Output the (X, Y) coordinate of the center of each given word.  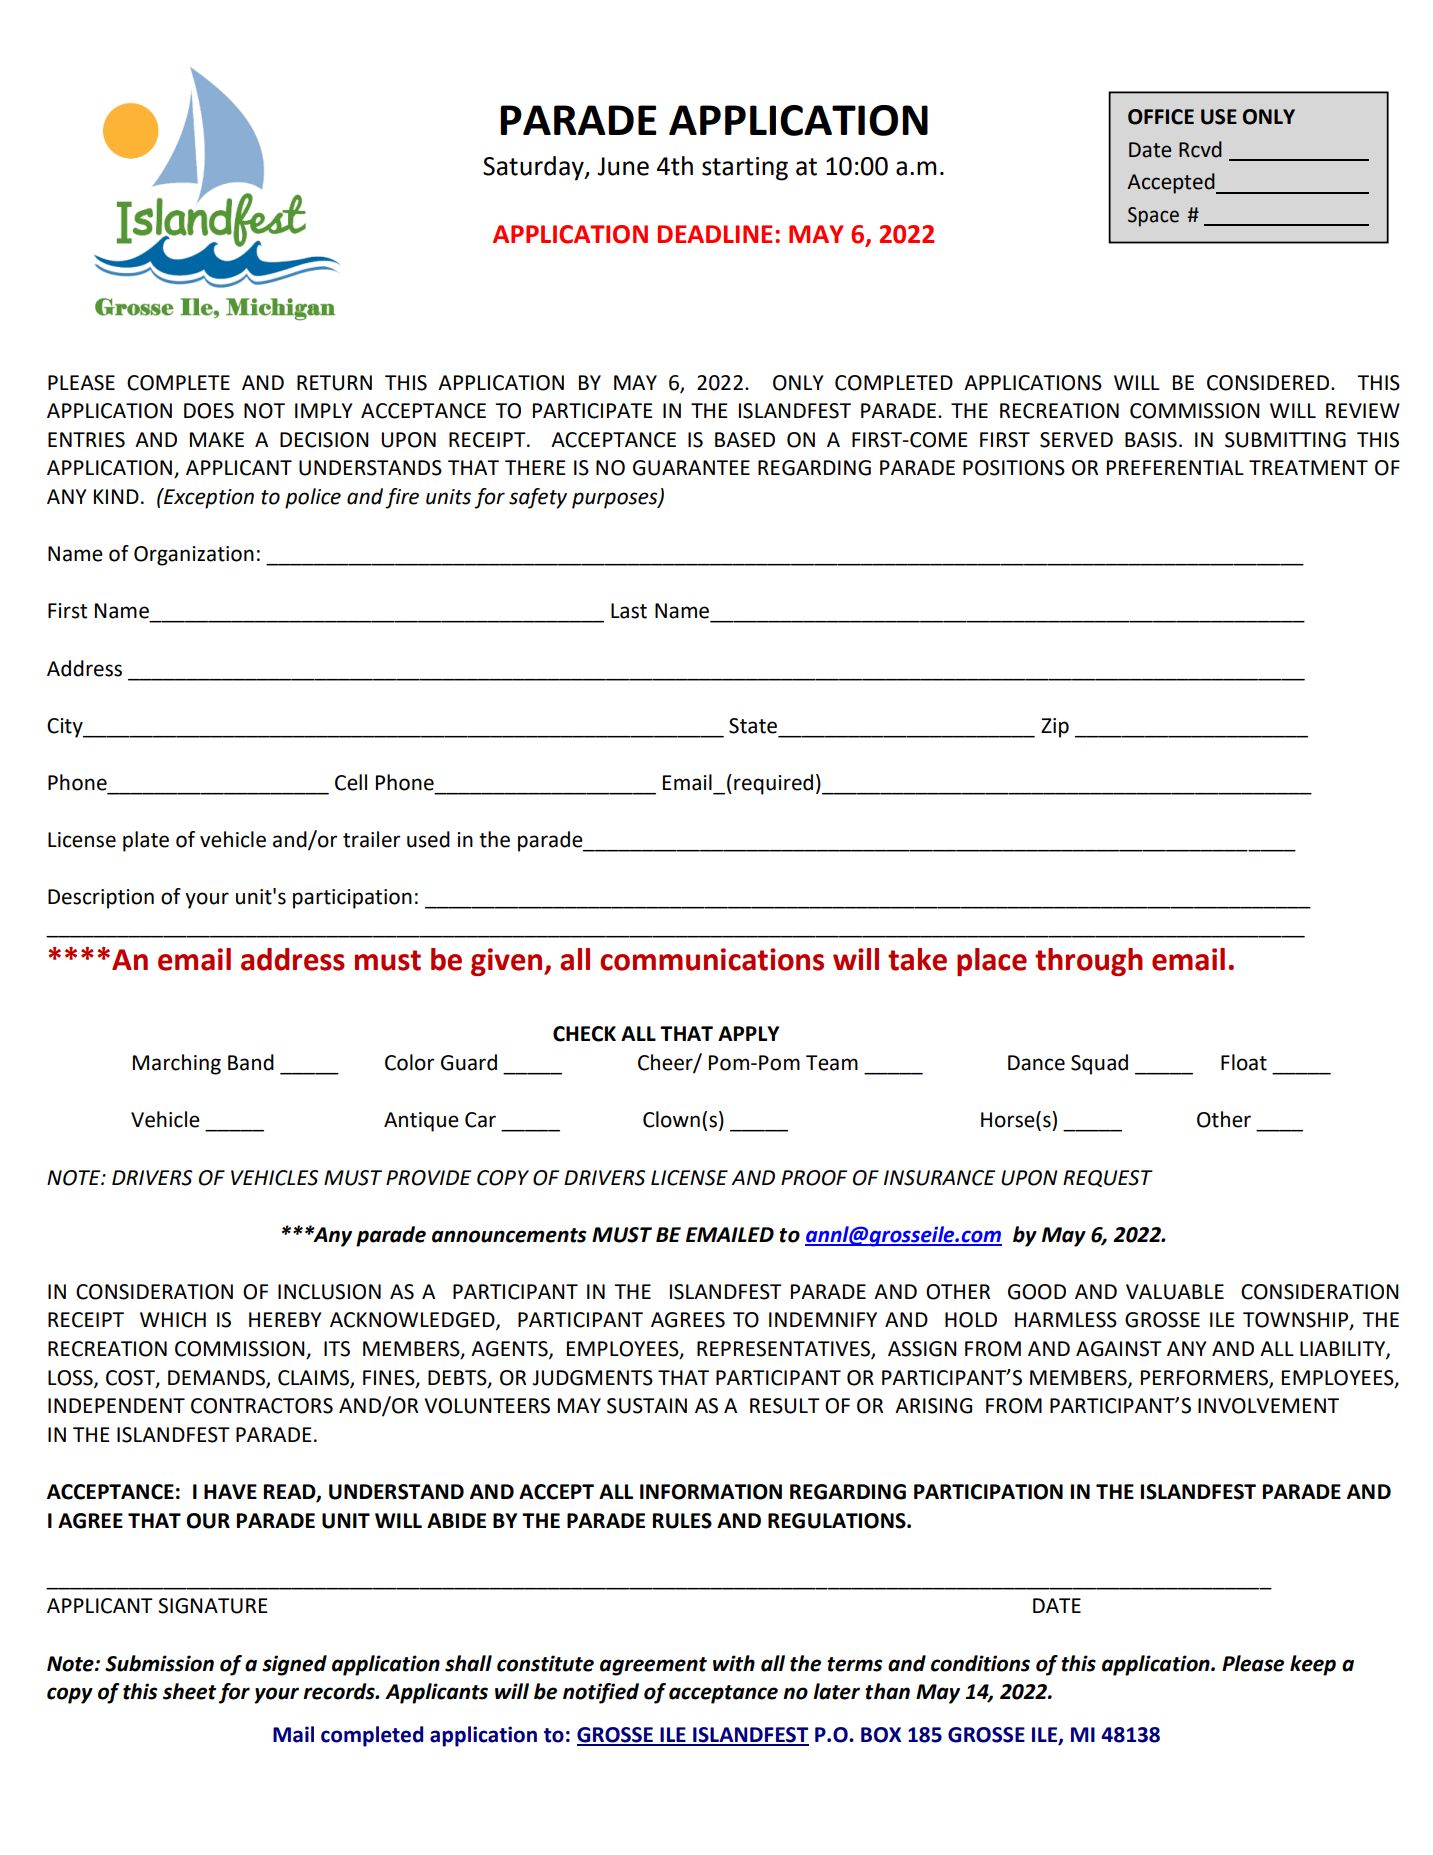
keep (1313, 1665)
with (734, 1663)
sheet (189, 1691)
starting (745, 169)
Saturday (534, 168)
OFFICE (1161, 117)
